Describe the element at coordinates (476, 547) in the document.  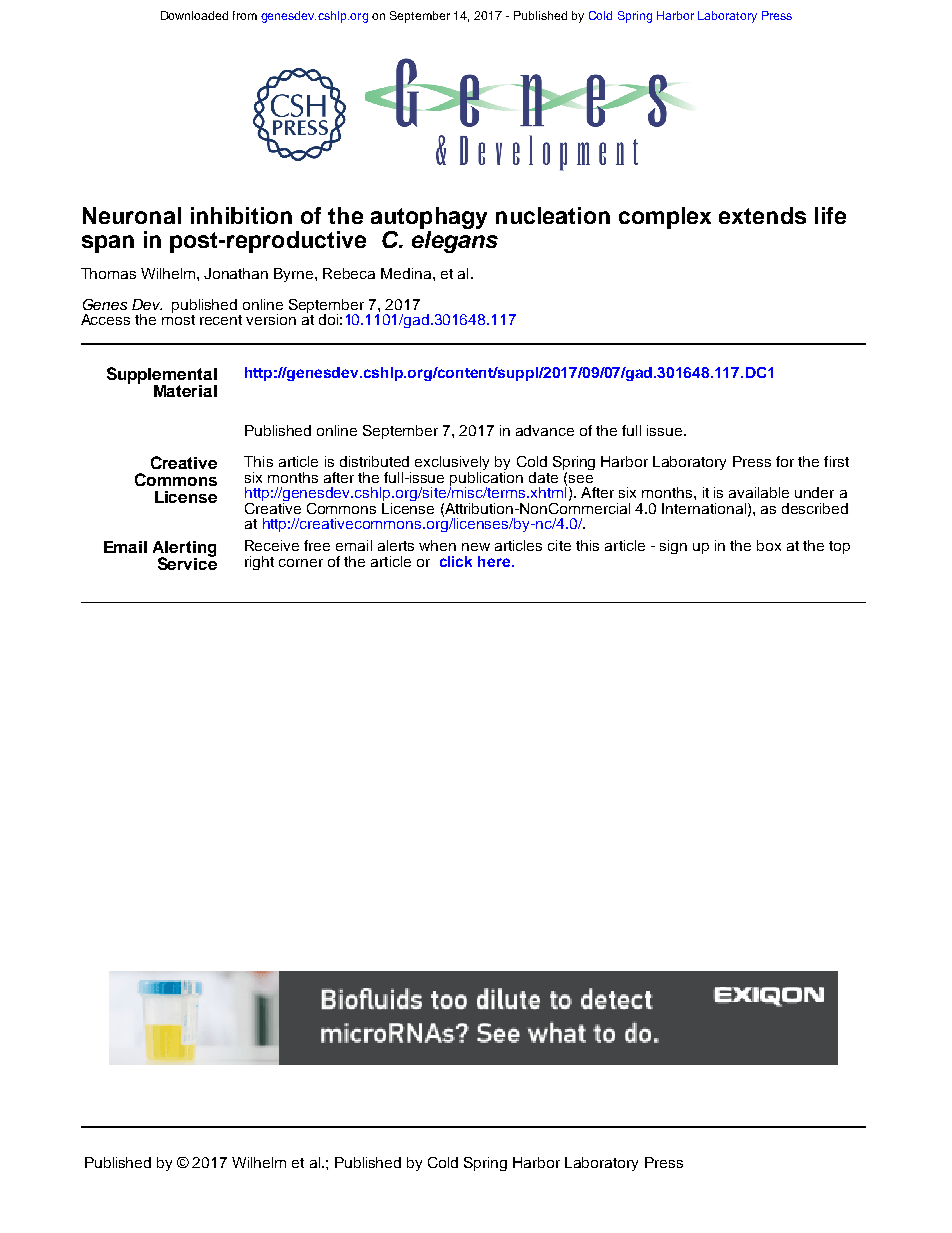
I see `new` at that location.
